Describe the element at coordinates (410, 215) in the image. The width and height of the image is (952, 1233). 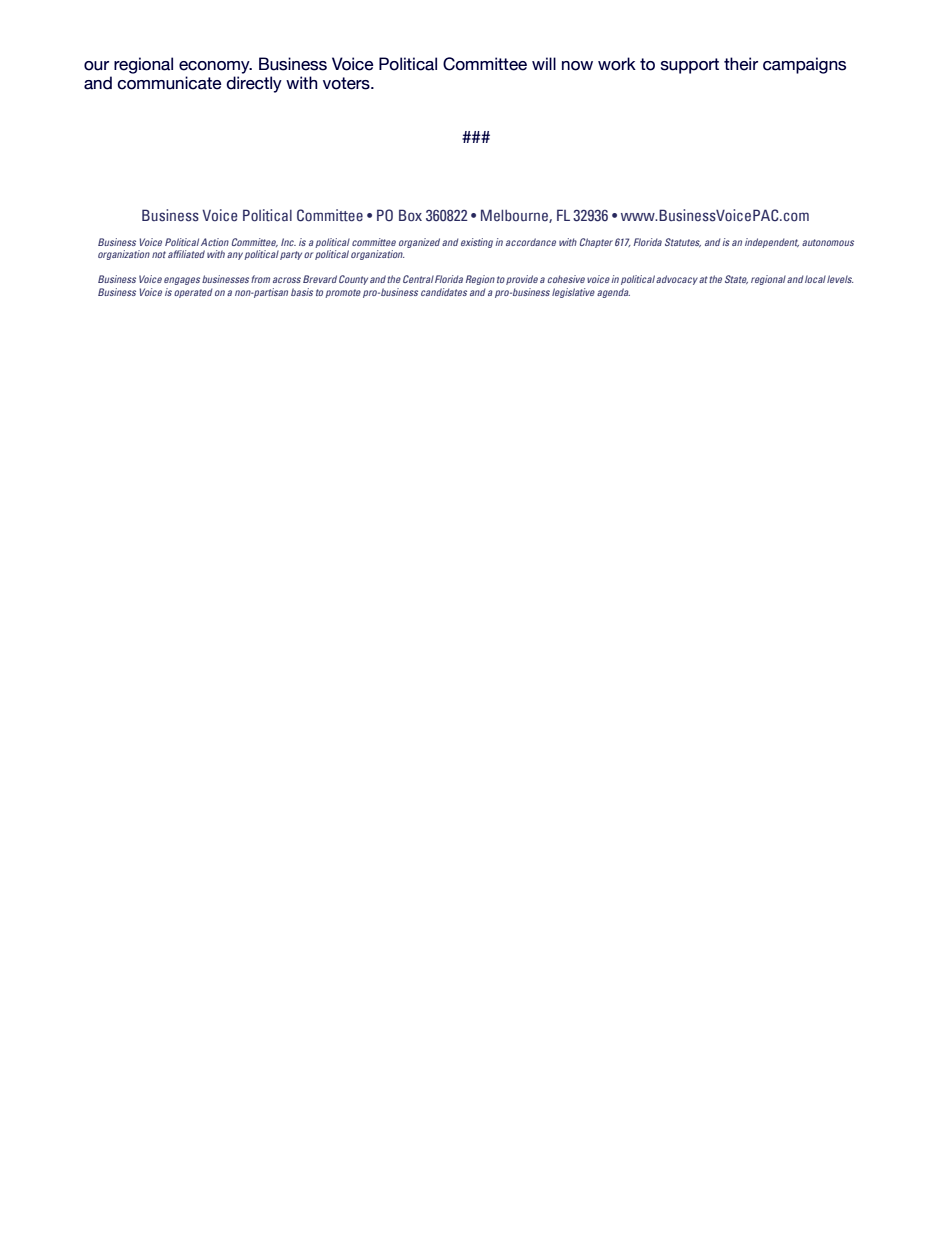
I see `Box` at that location.
